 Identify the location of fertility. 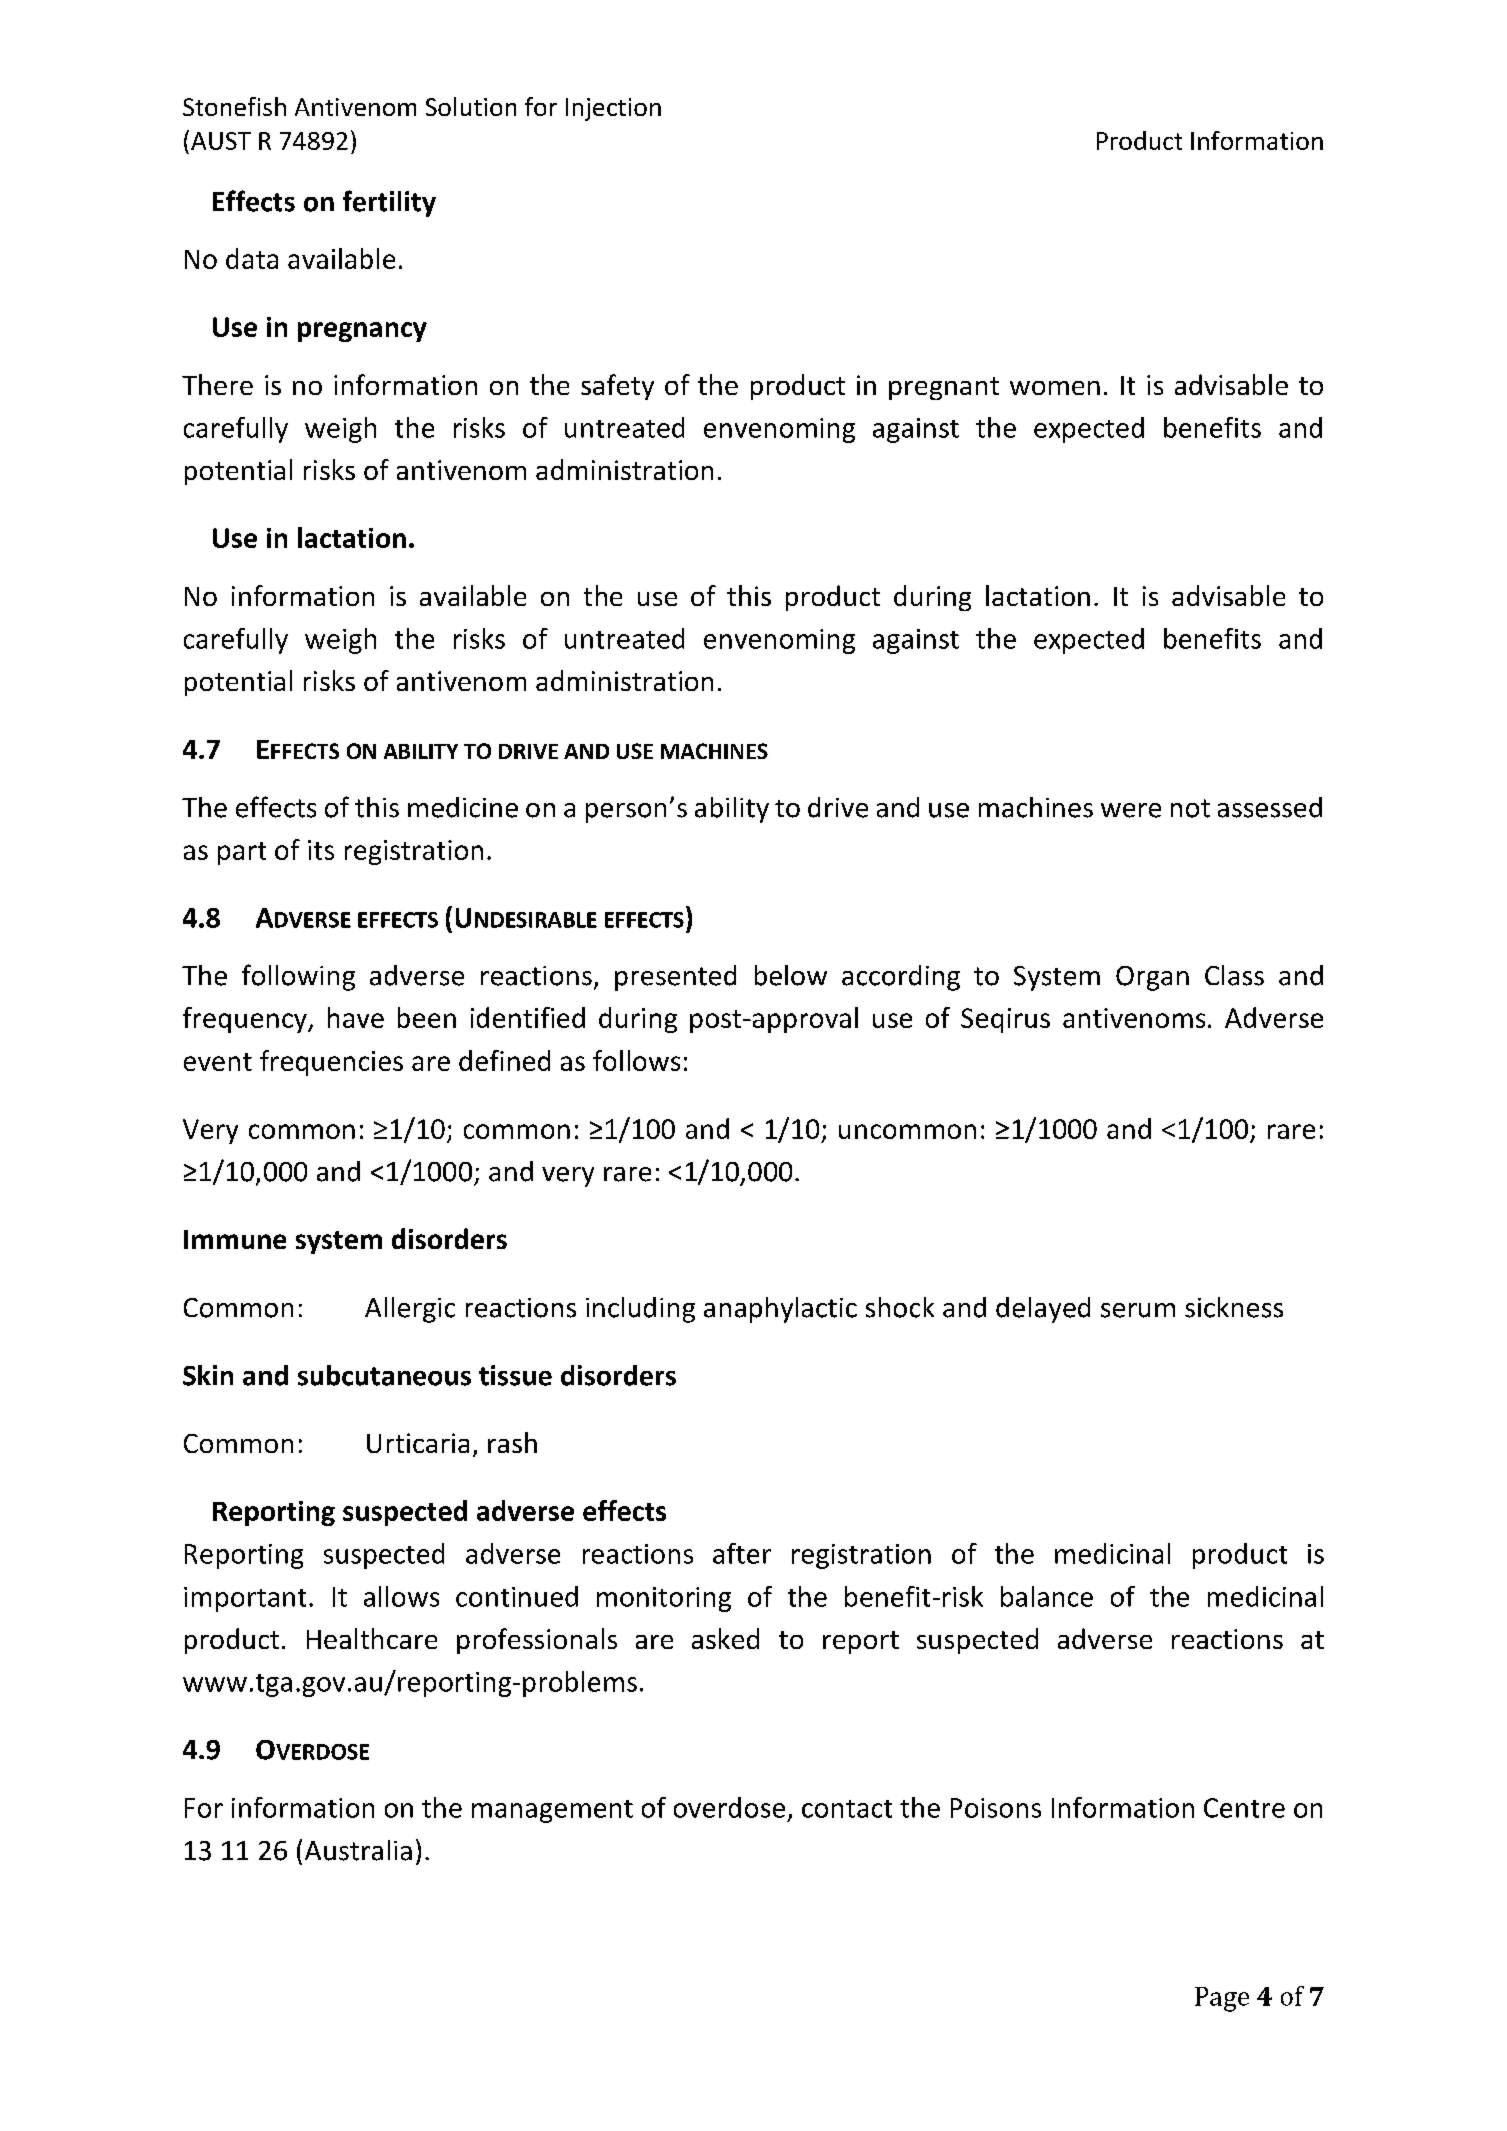
(389, 203).
